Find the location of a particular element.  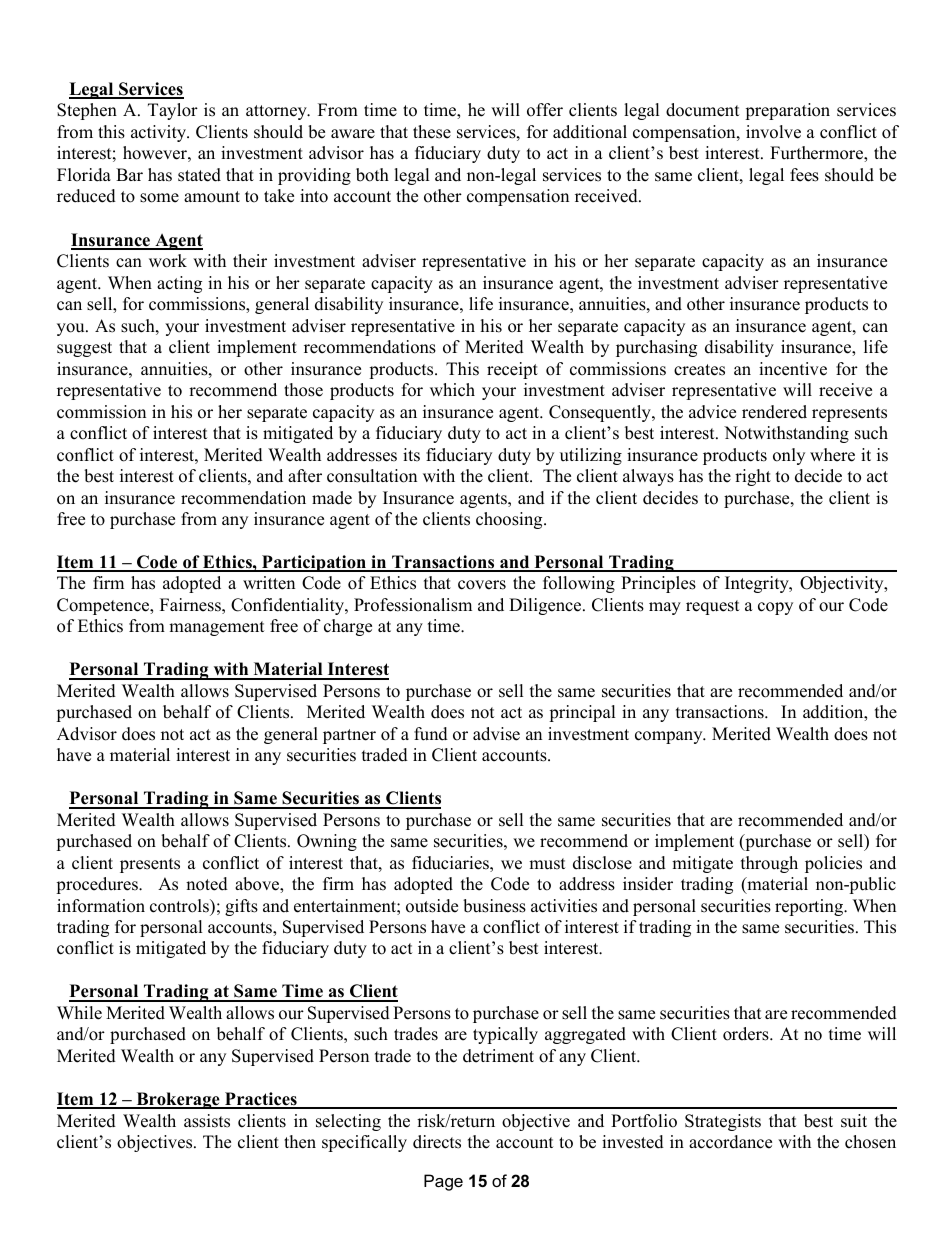

accordance is located at coordinates (730, 1142).
